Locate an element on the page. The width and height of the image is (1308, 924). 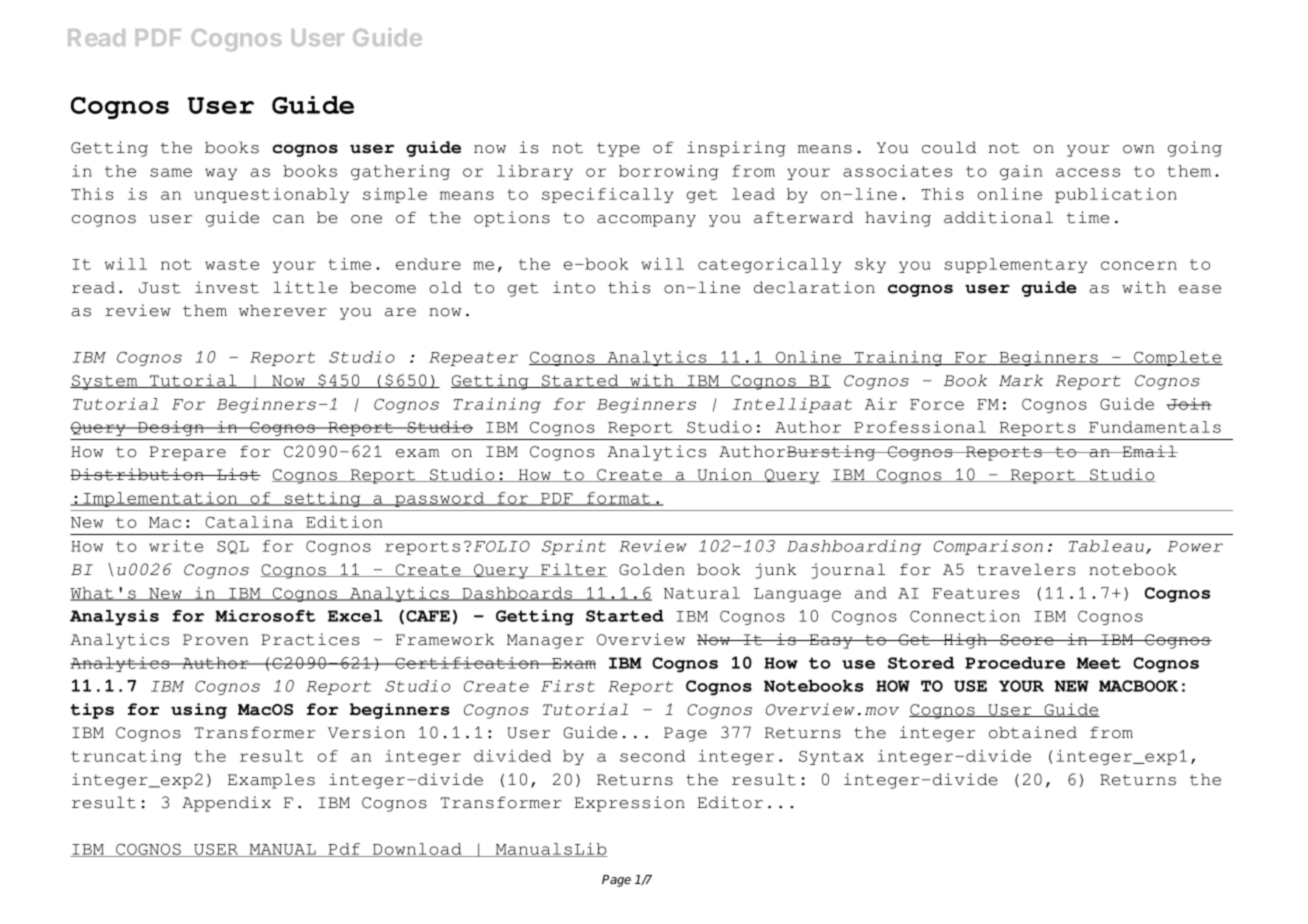
borrowing is located at coordinates (668, 172).
